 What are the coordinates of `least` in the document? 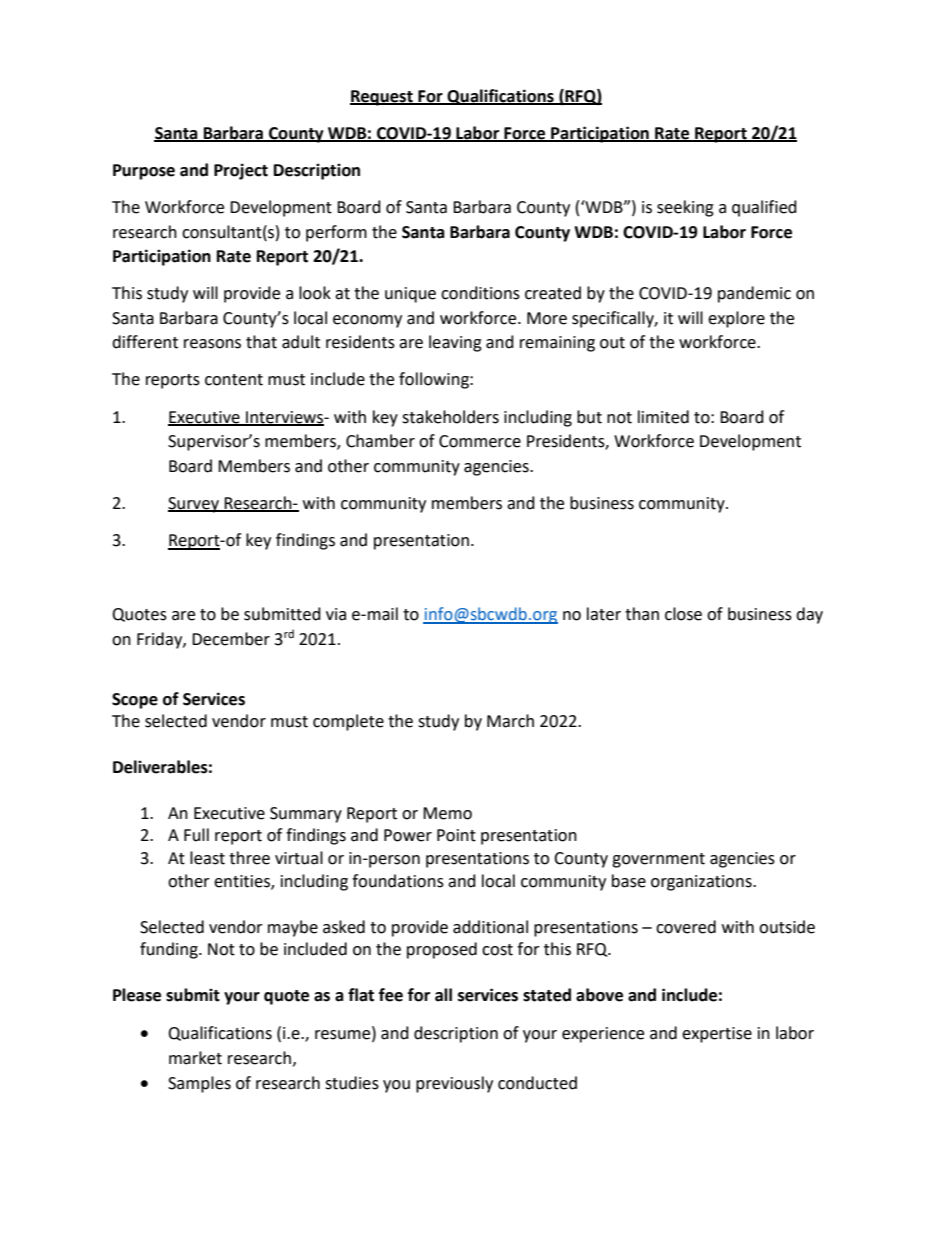 It's located at (207, 858).
